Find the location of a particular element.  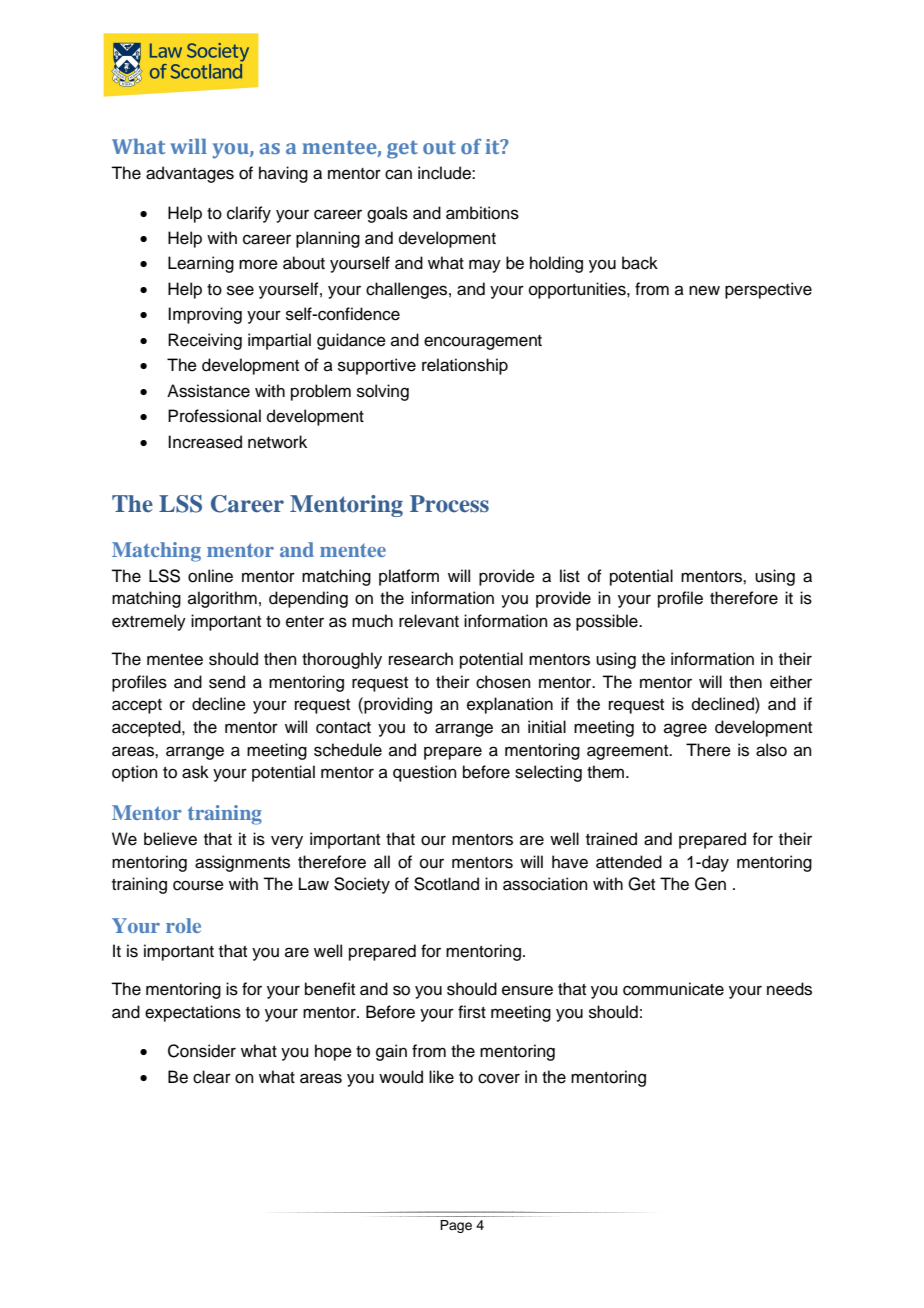

send is located at coordinates (227, 682).
